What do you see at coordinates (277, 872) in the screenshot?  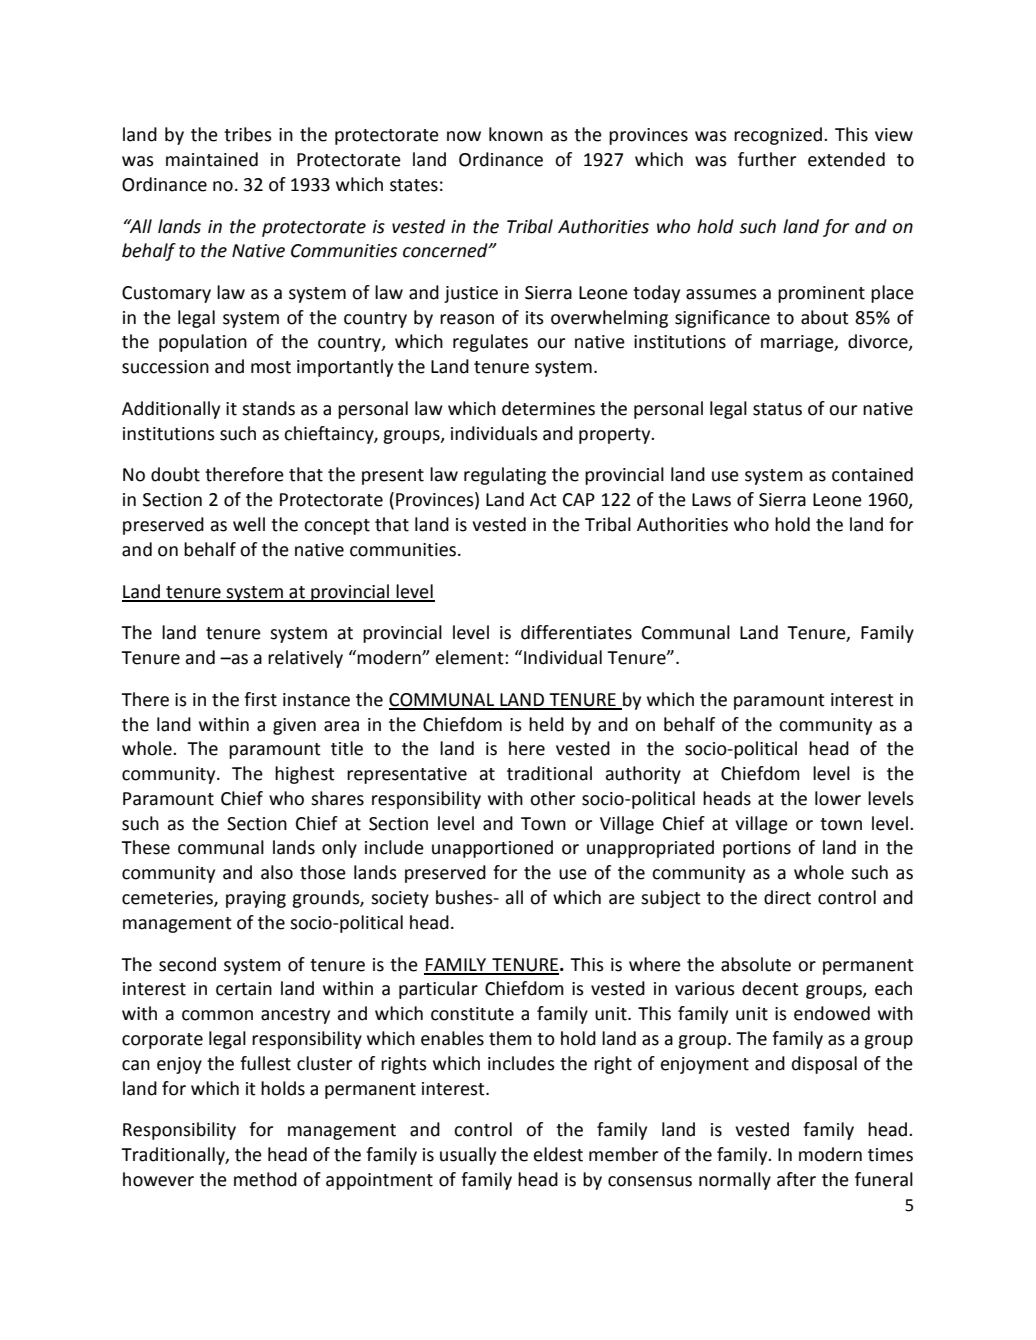 I see `also` at bounding box center [277, 872].
